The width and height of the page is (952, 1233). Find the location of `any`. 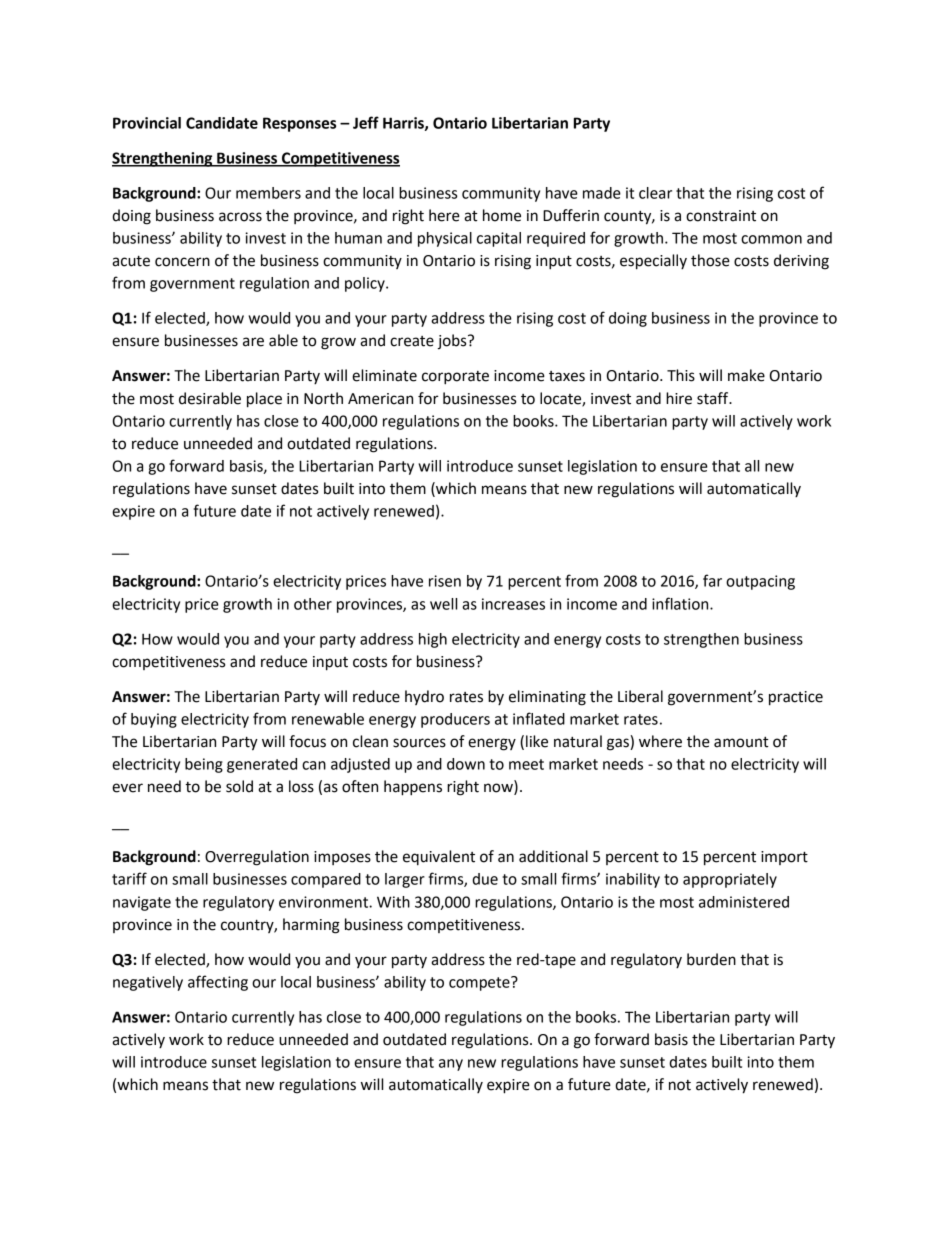

any is located at coordinates (451, 1065).
